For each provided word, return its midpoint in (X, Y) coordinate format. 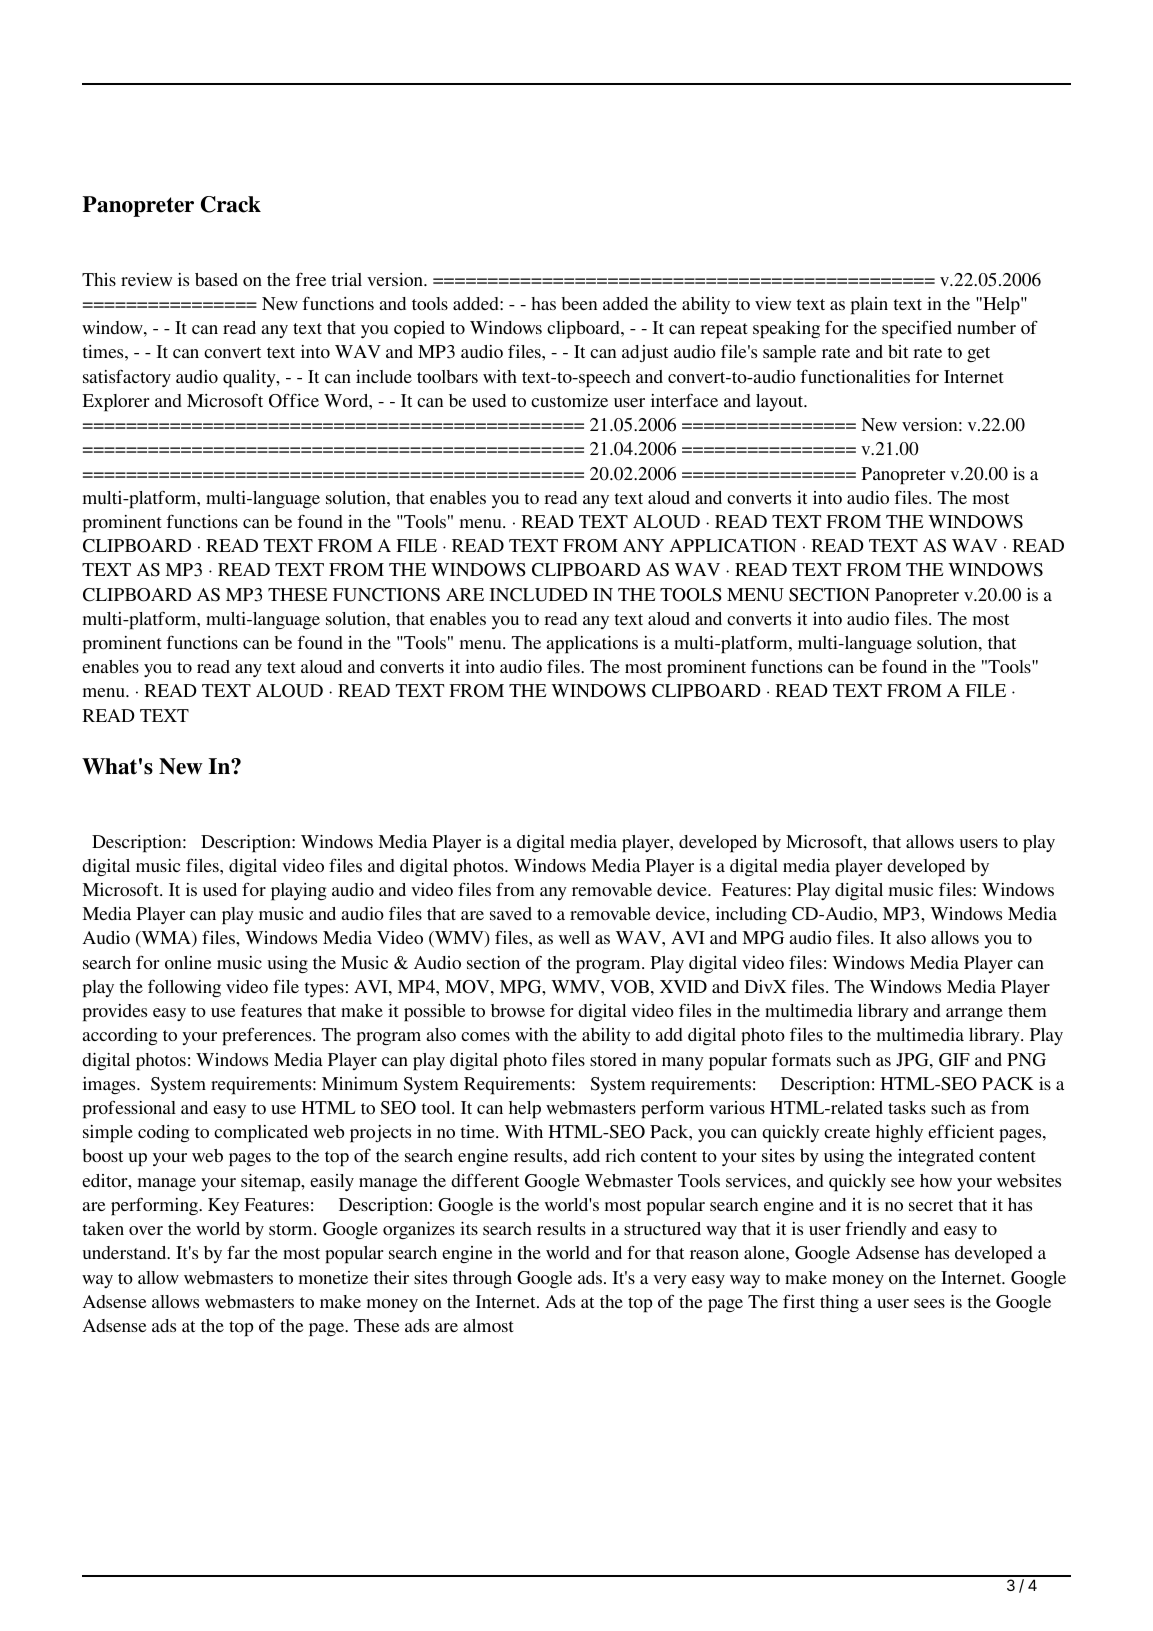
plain (869, 306)
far (238, 1252)
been (579, 303)
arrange (974, 1014)
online (188, 962)
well (574, 937)
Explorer (115, 403)
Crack (231, 204)
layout (780, 402)
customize (569, 400)
